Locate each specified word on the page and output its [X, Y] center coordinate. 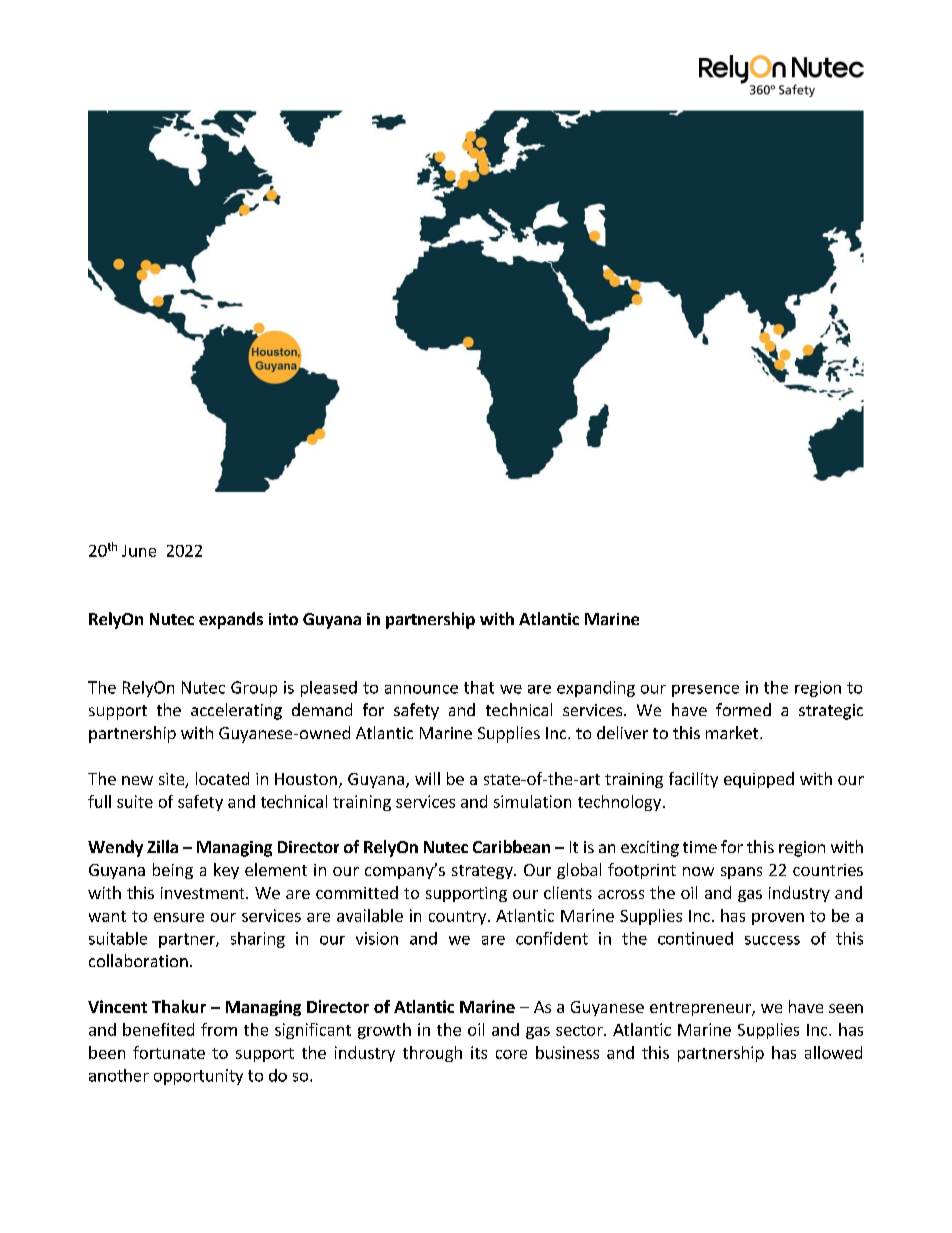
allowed [833, 1052]
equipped [759, 780]
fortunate [169, 1052]
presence [705, 691]
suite [135, 801]
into [283, 619]
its [479, 1052]
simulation [532, 801]
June [139, 551]
